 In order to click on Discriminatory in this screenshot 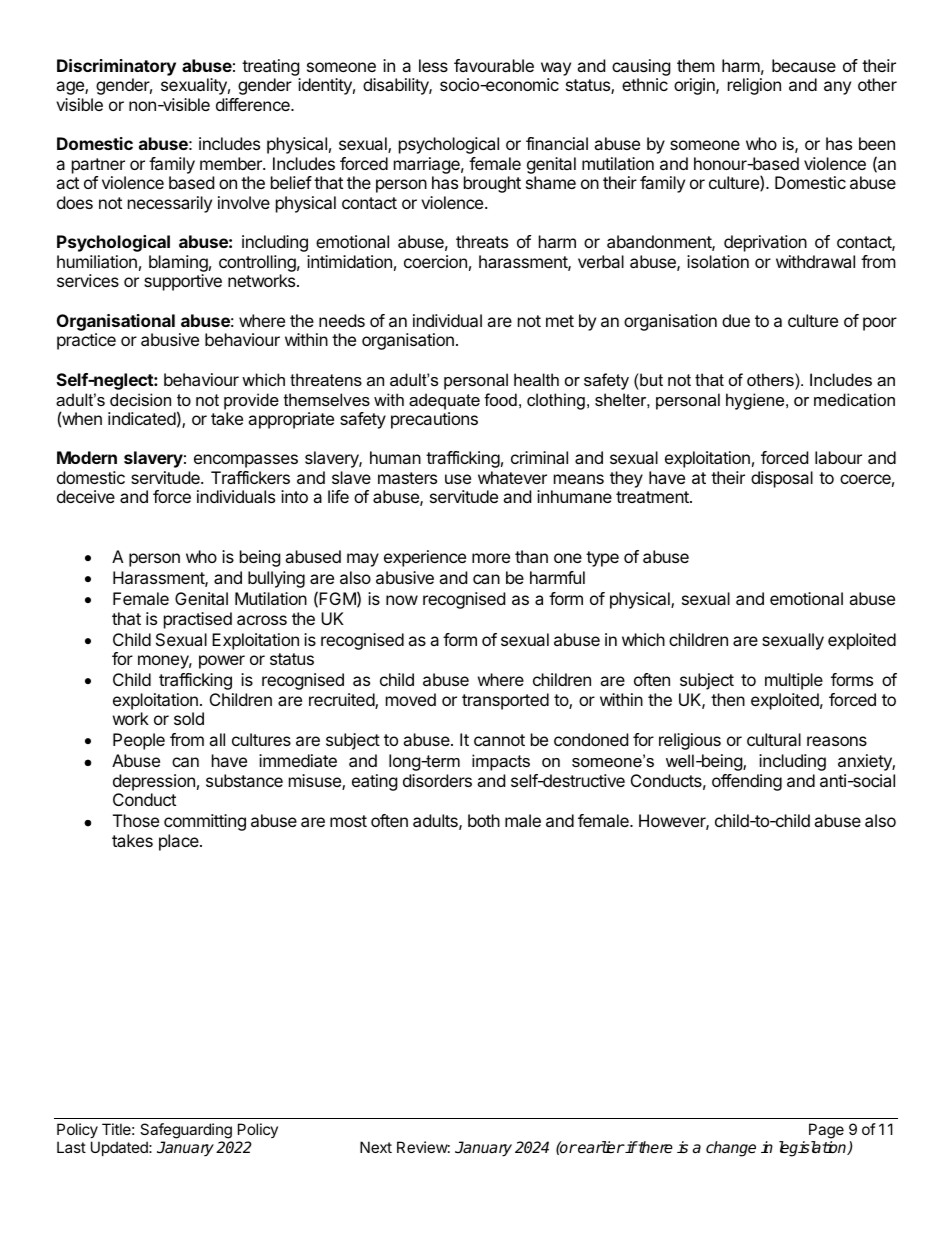, I will do `click(116, 67)`.
